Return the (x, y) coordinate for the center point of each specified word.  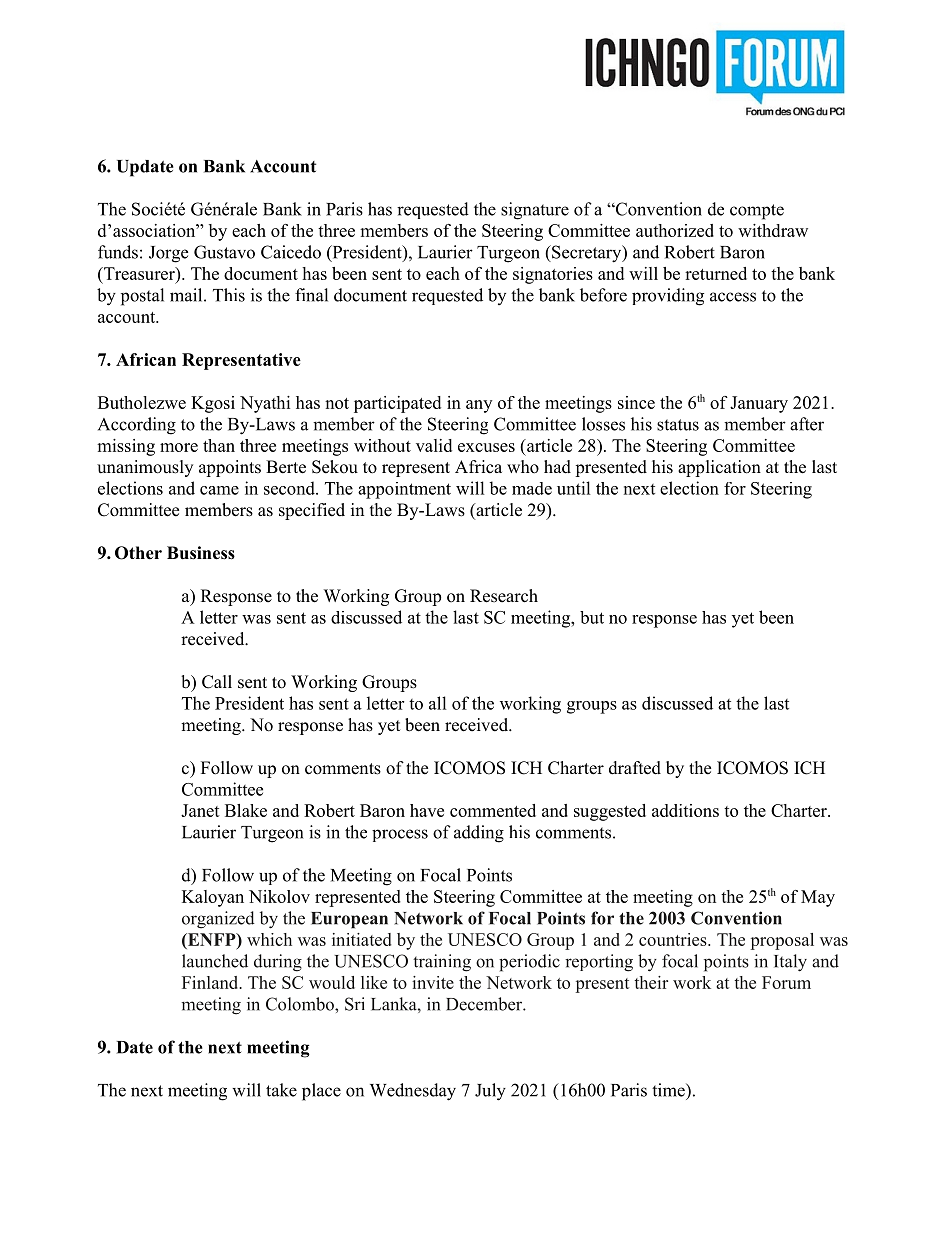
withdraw (773, 230)
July (490, 1092)
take (281, 1090)
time (669, 1090)
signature (535, 211)
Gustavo (224, 252)
